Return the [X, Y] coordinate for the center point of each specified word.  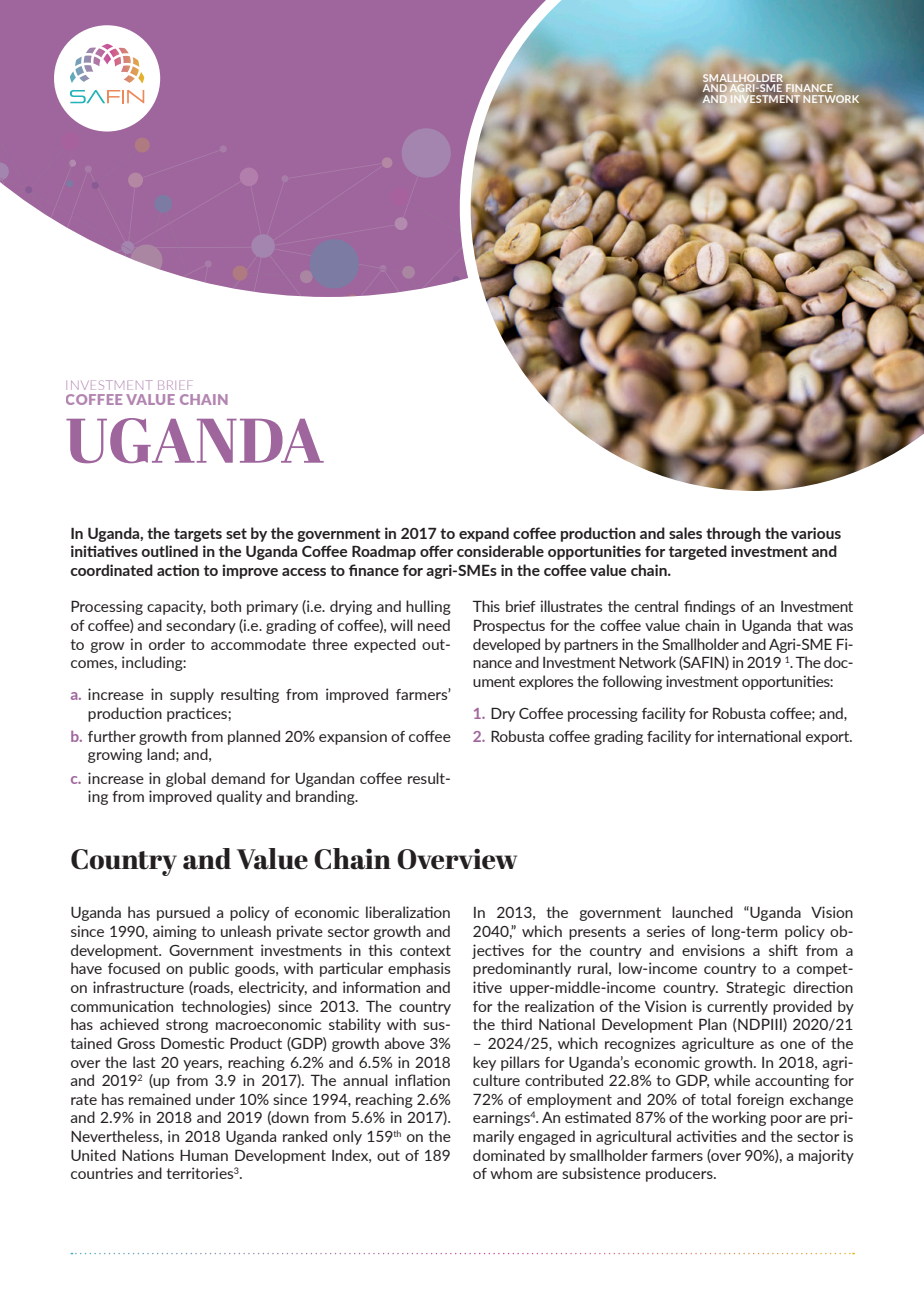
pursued [183, 913]
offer [436, 551]
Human [204, 1155]
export [829, 738]
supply [192, 695]
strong [187, 1026]
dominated [509, 1155]
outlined [169, 551]
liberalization [408, 912]
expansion [353, 737]
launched [702, 912]
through [733, 534]
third [516, 1024]
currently [737, 1007]
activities [707, 1136]
